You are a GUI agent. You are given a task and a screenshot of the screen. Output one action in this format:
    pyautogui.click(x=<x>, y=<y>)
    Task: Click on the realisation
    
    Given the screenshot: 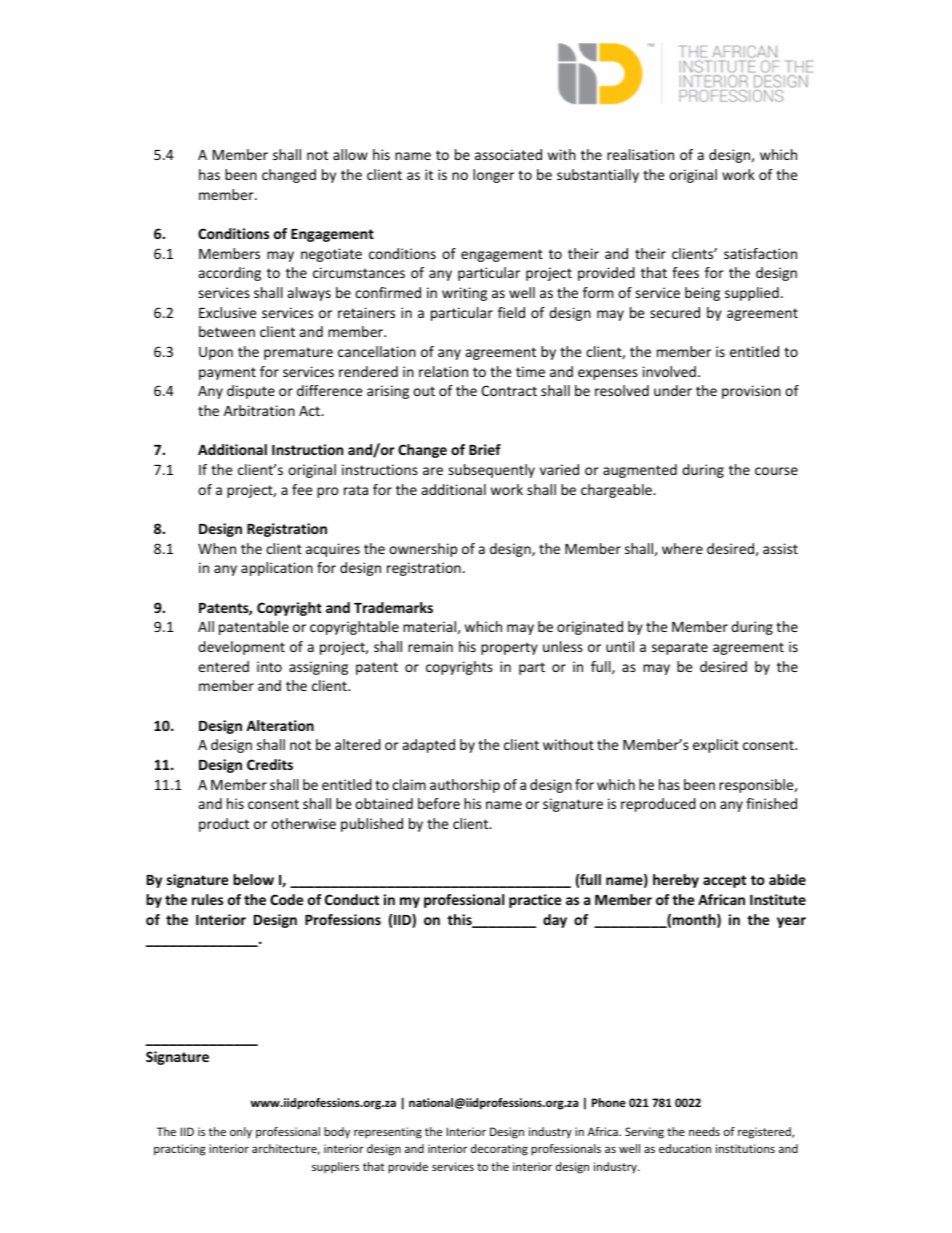 What is the action you would take?
    pyautogui.click(x=640, y=154)
